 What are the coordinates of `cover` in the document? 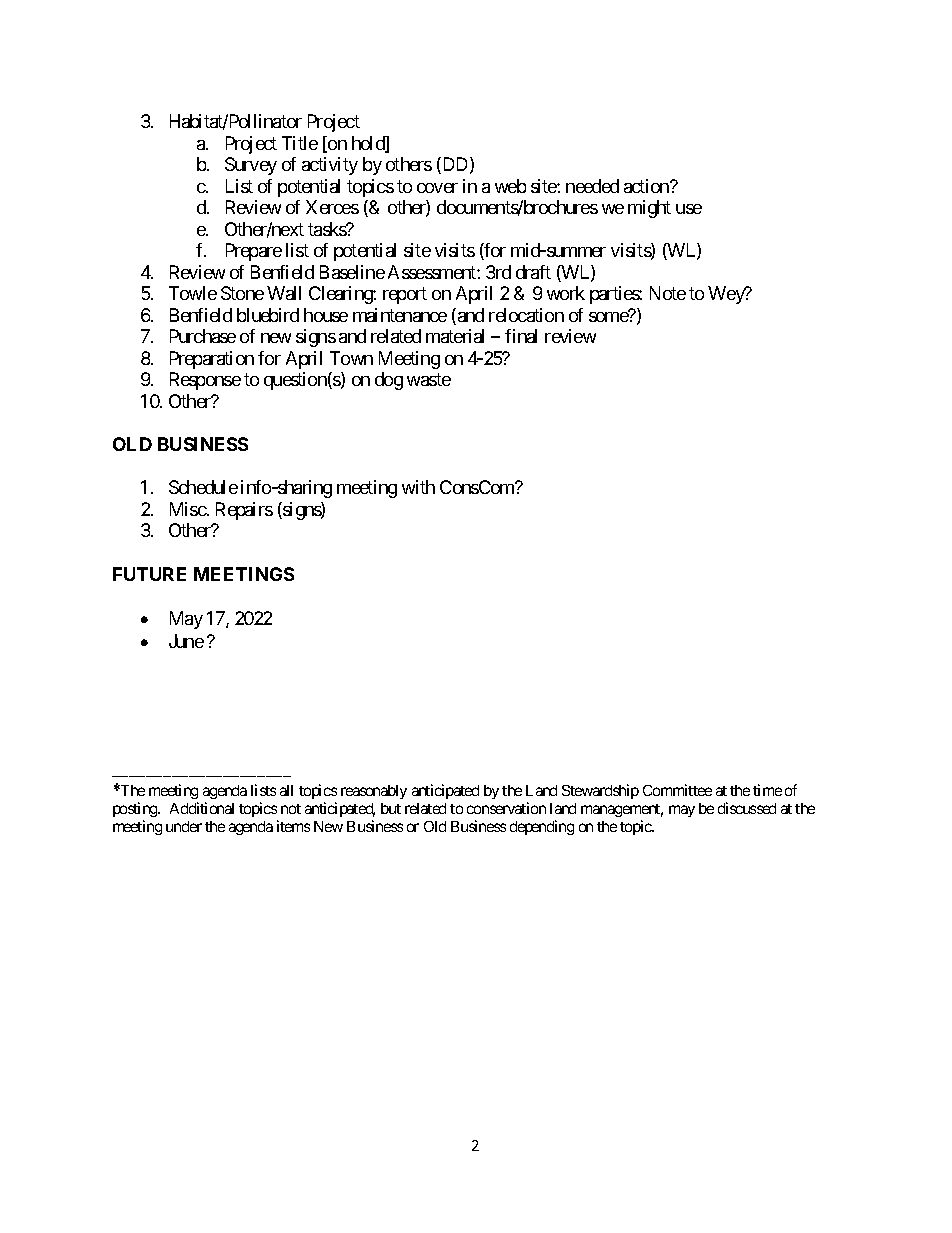 It's located at (437, 188).
